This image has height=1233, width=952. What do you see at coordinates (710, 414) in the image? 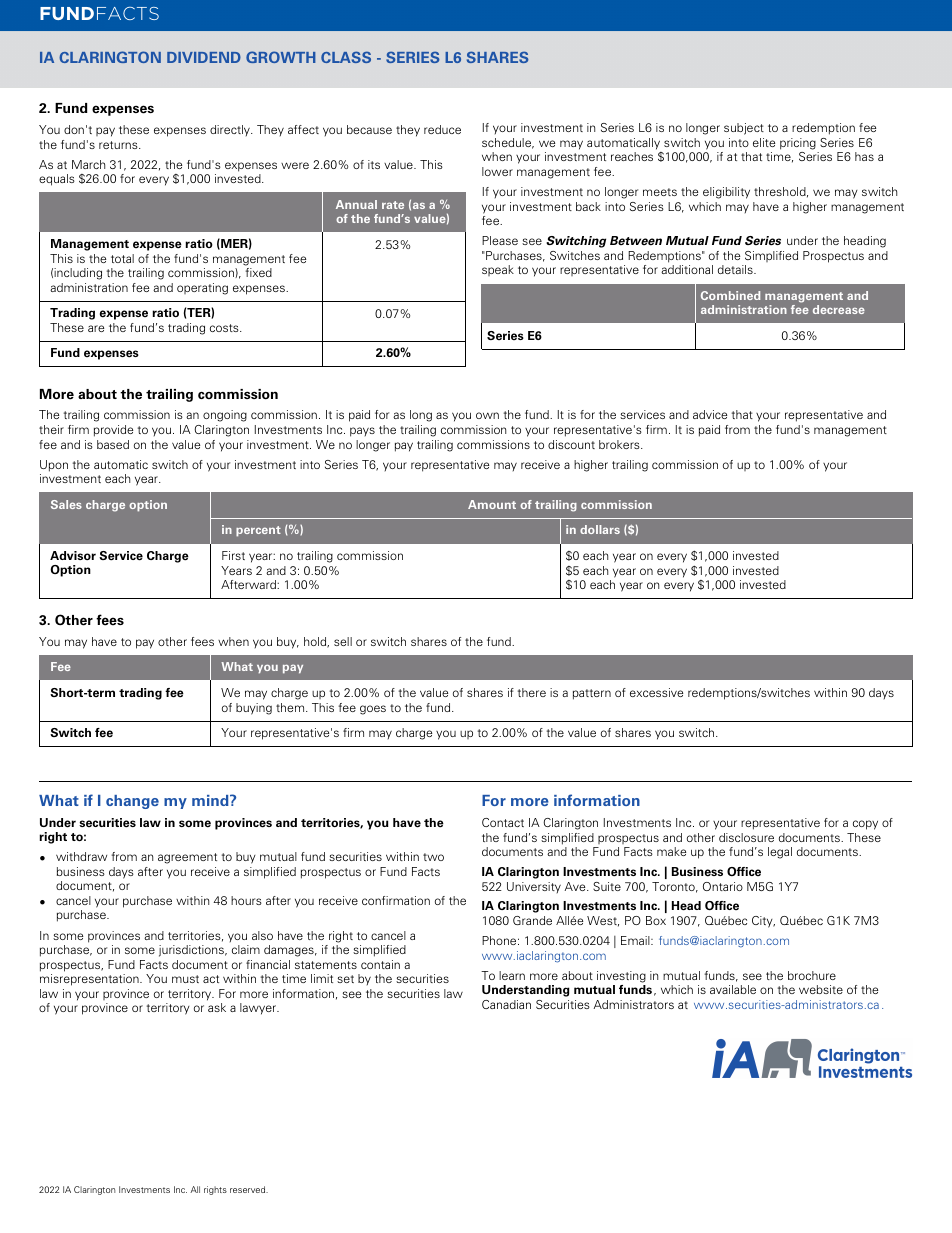
I see `advice` at bounding box center [710, 414].
